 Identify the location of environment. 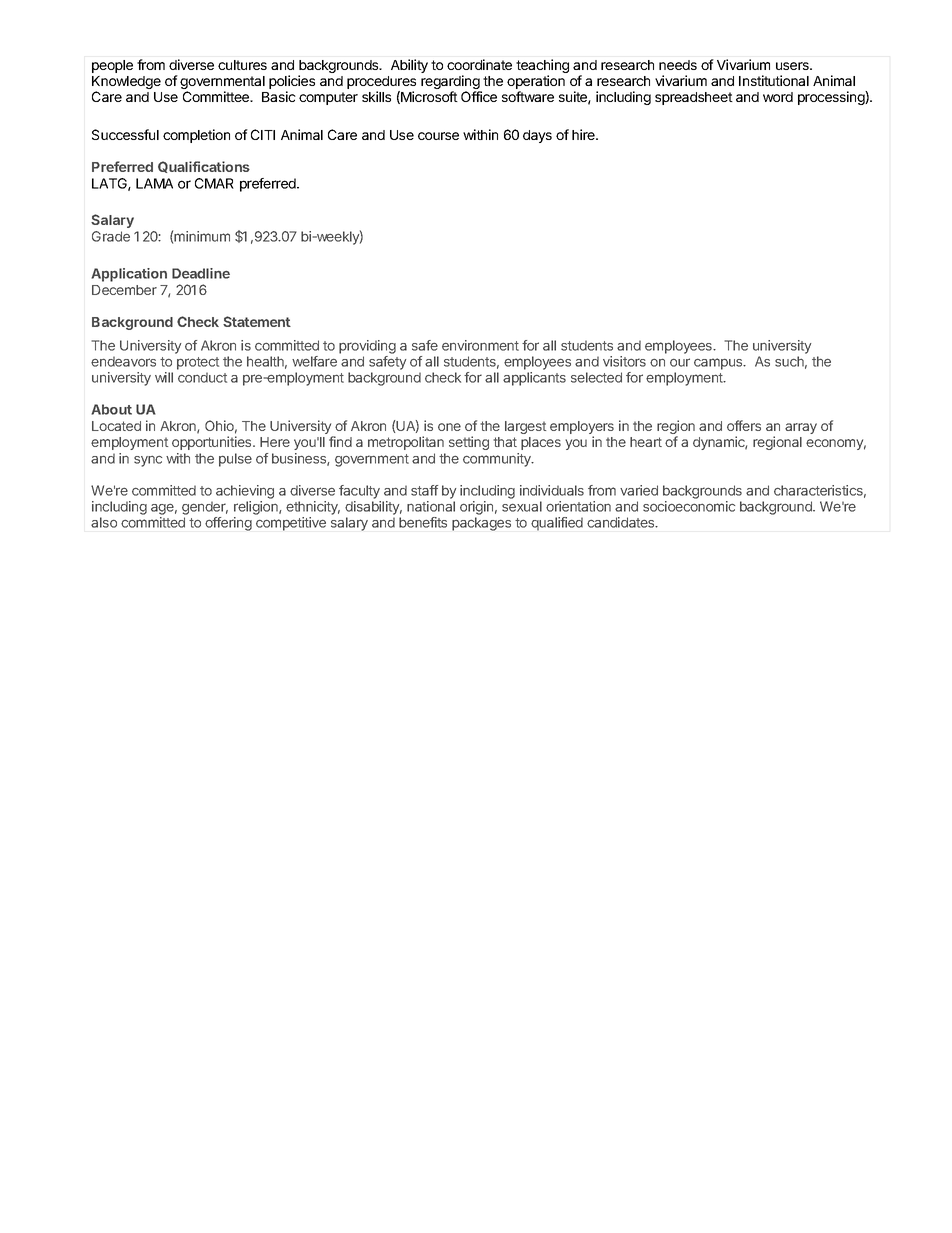
(480, 345).
